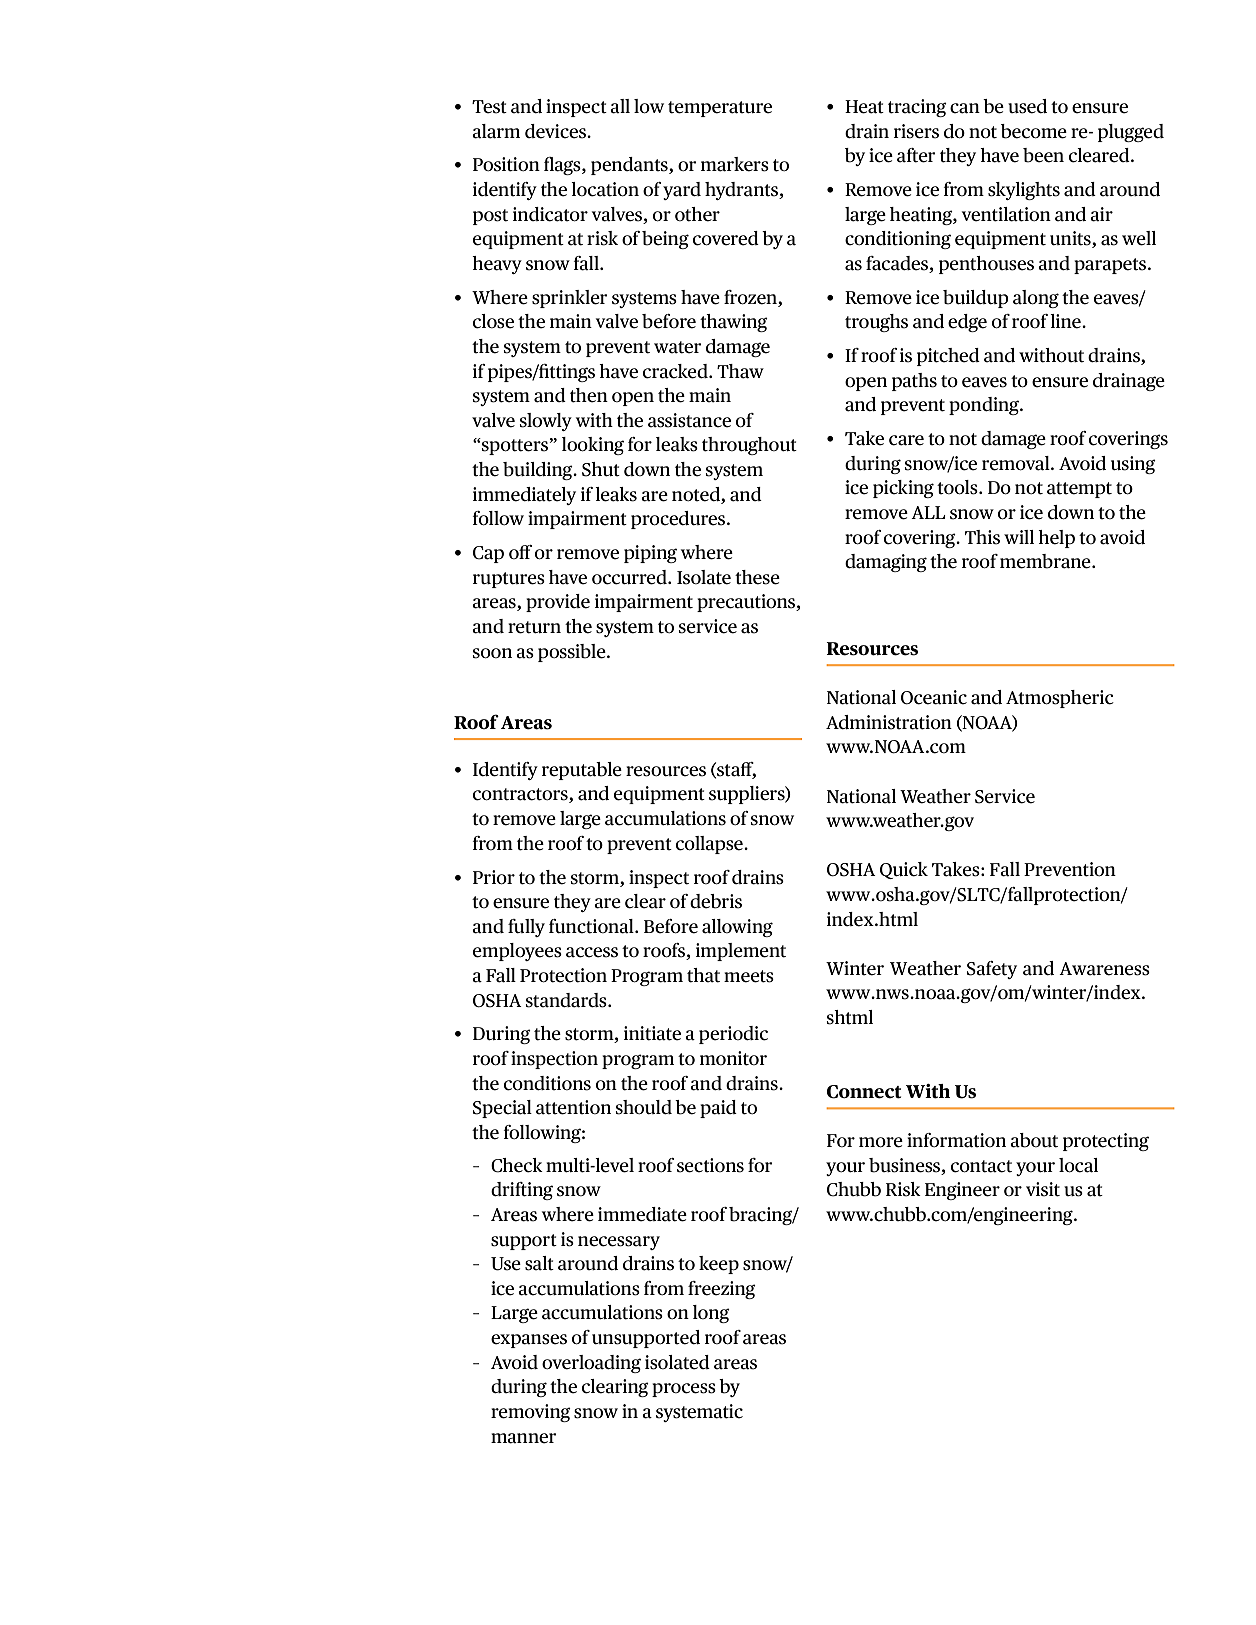 The height and width of the page is (1625, 1256). Describe the element at coordinates (531, 1413) in the page. I see `removing` at that location.
